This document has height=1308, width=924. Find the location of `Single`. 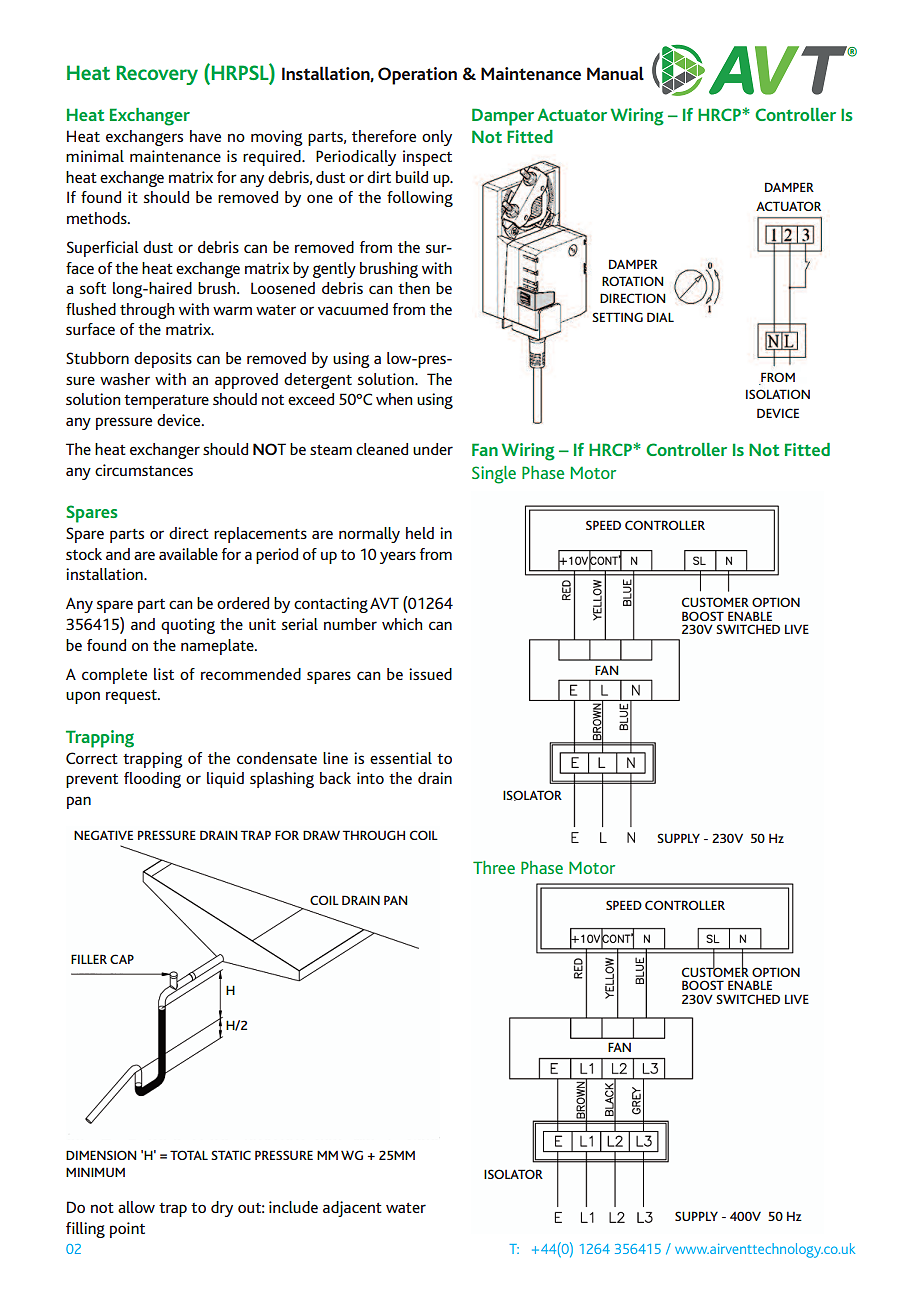

Single is located at coordinates (494, 475).
